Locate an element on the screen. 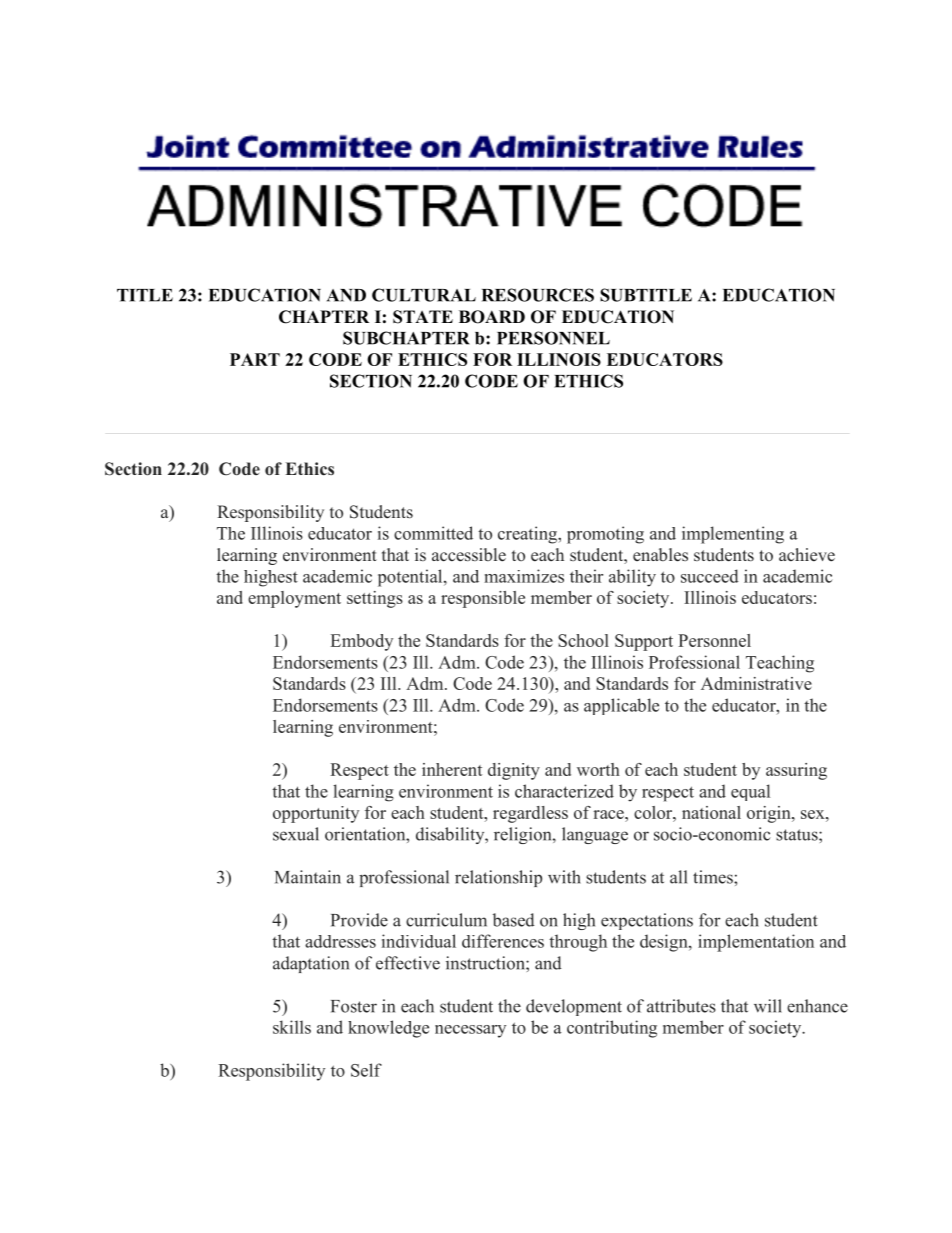  based is located at coordinates (514, 920).
